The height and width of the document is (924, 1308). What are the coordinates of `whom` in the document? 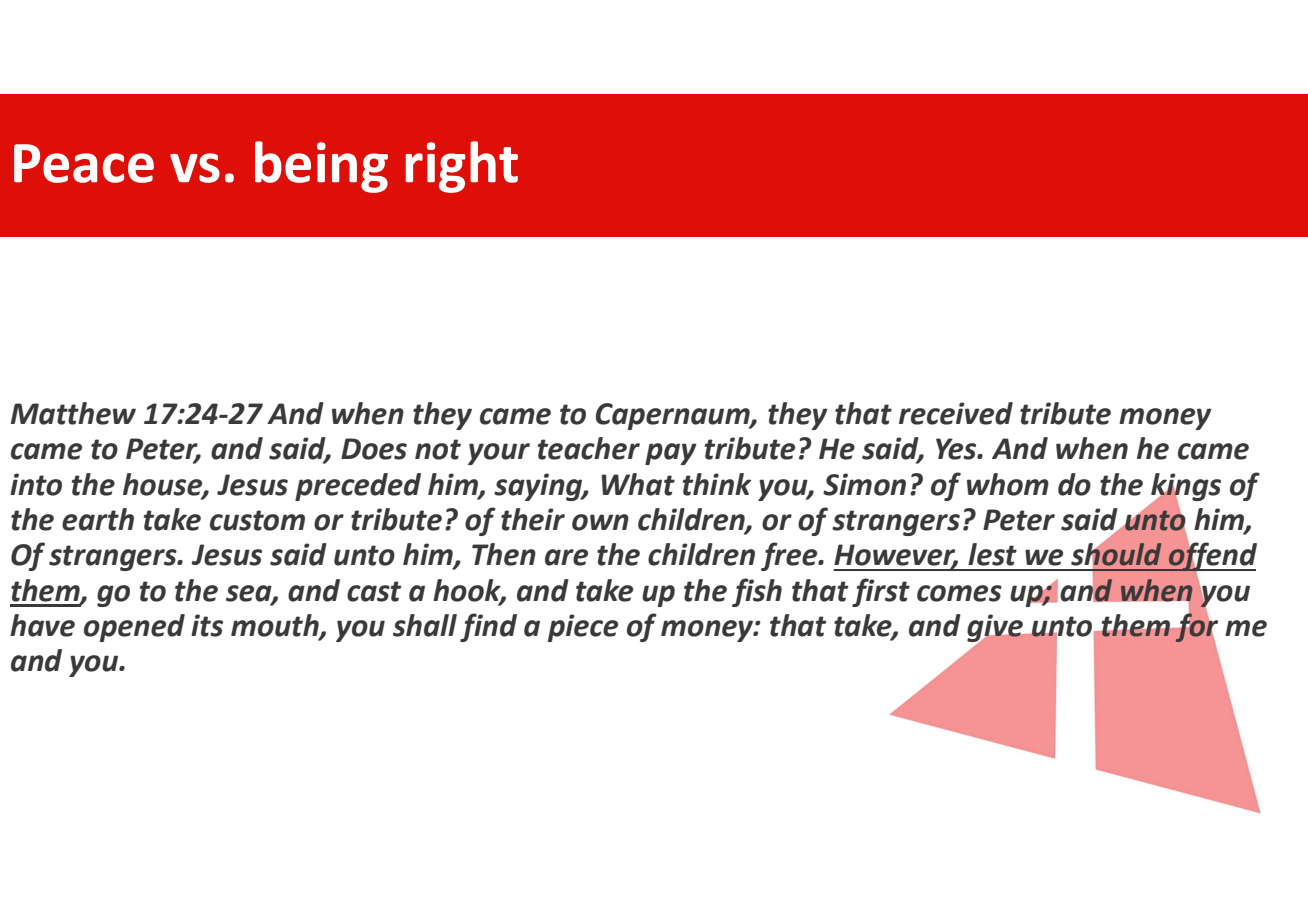 It's located at (1008, 484).
